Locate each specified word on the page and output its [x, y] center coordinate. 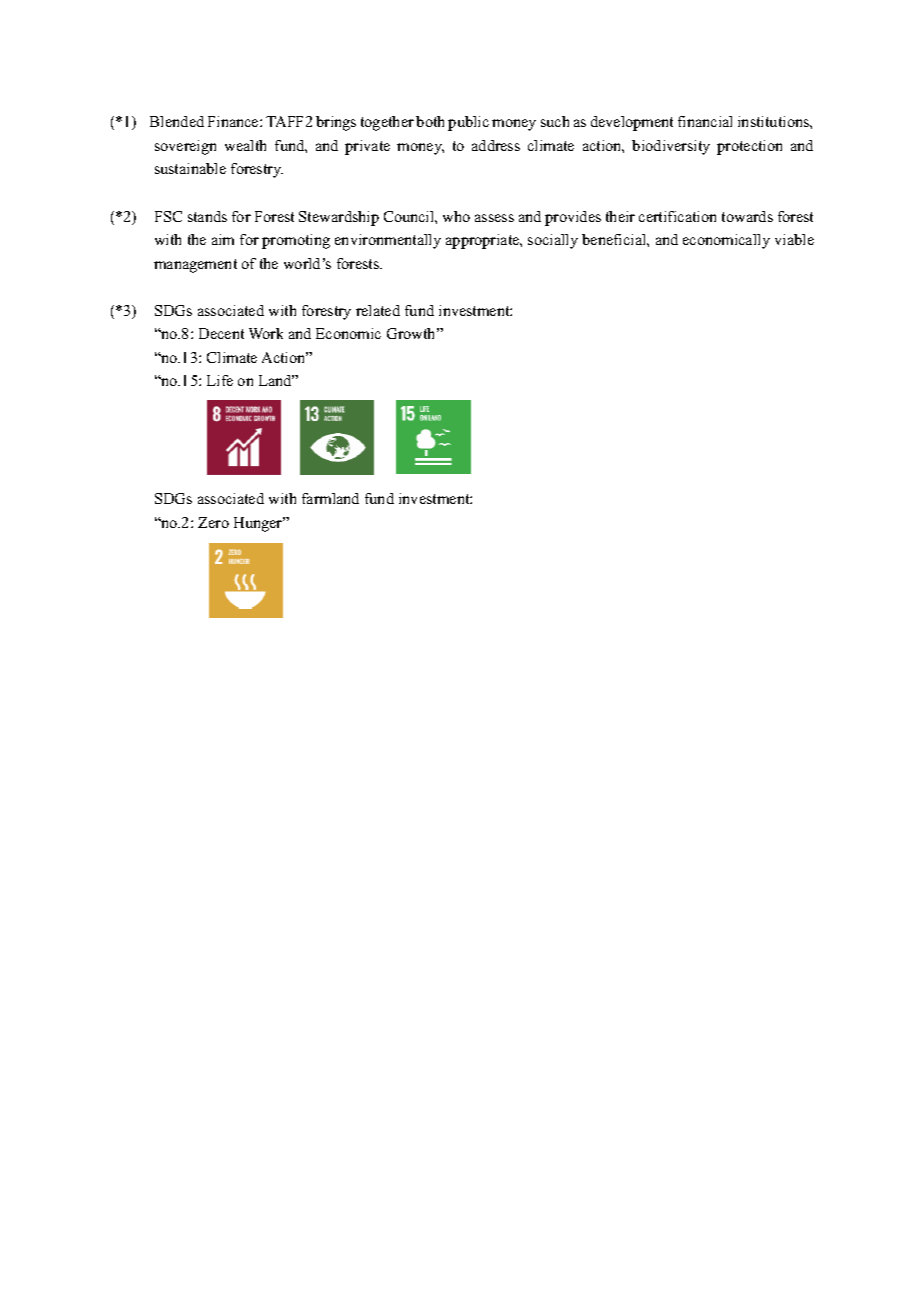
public [468, 123]
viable [794, 239]
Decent [221, 333]
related [378, 310]
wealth [245, 145]
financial [705, 121]
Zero [213, 522]
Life [220, 380]
